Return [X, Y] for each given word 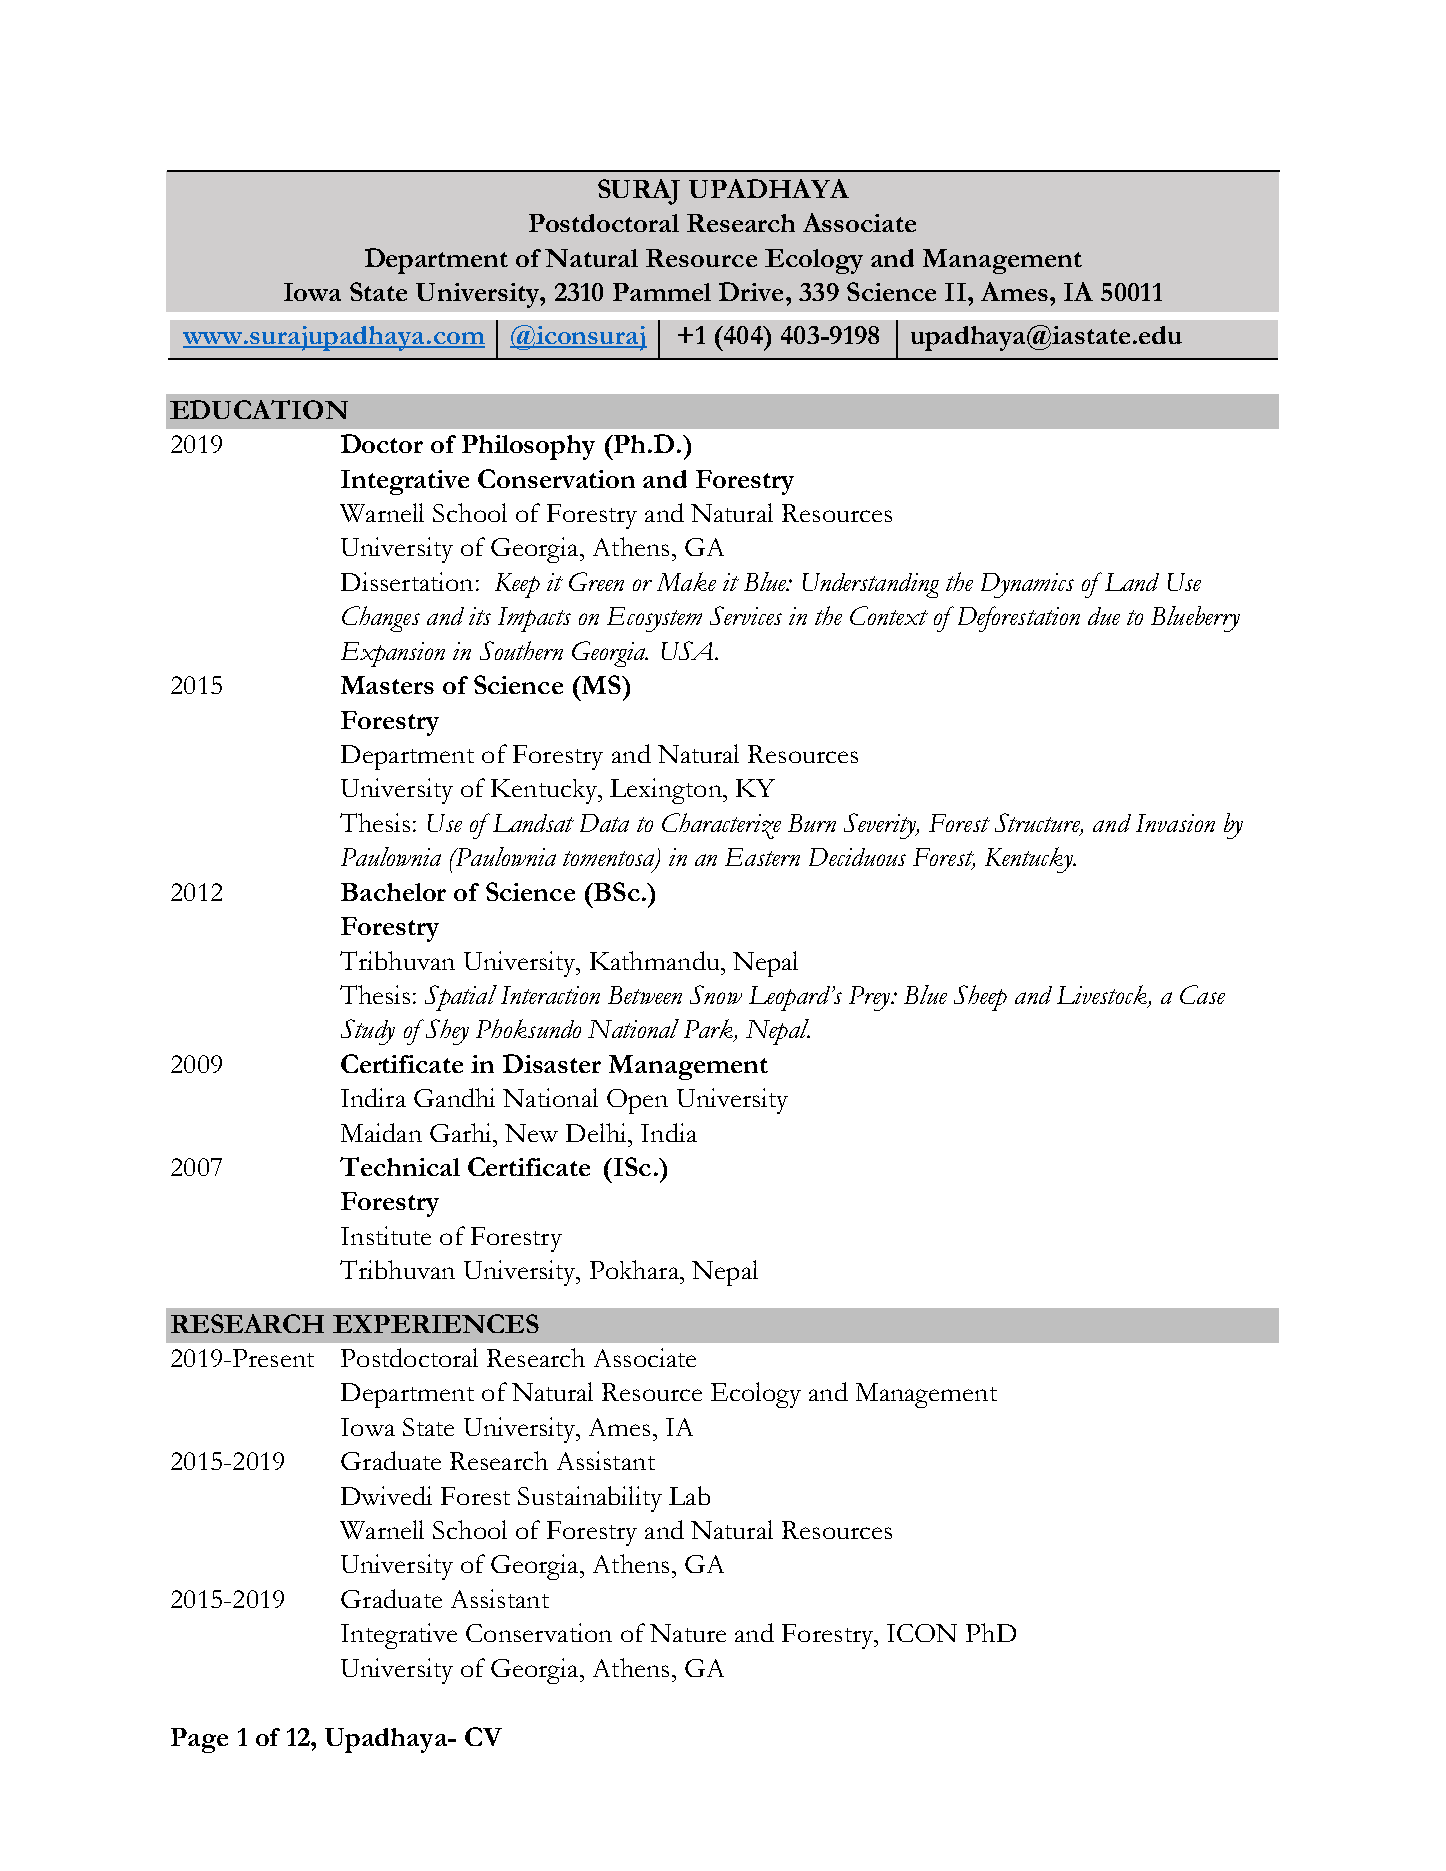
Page [199, 1740]
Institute [386, 1235]
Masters [387, 685]
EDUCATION [259, 409]
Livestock [1103, 996]
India [669, 1132]
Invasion [1175, 823]
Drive [751, 291]
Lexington [667, 791]
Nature [688, 1633]
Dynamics [1027, 585]
